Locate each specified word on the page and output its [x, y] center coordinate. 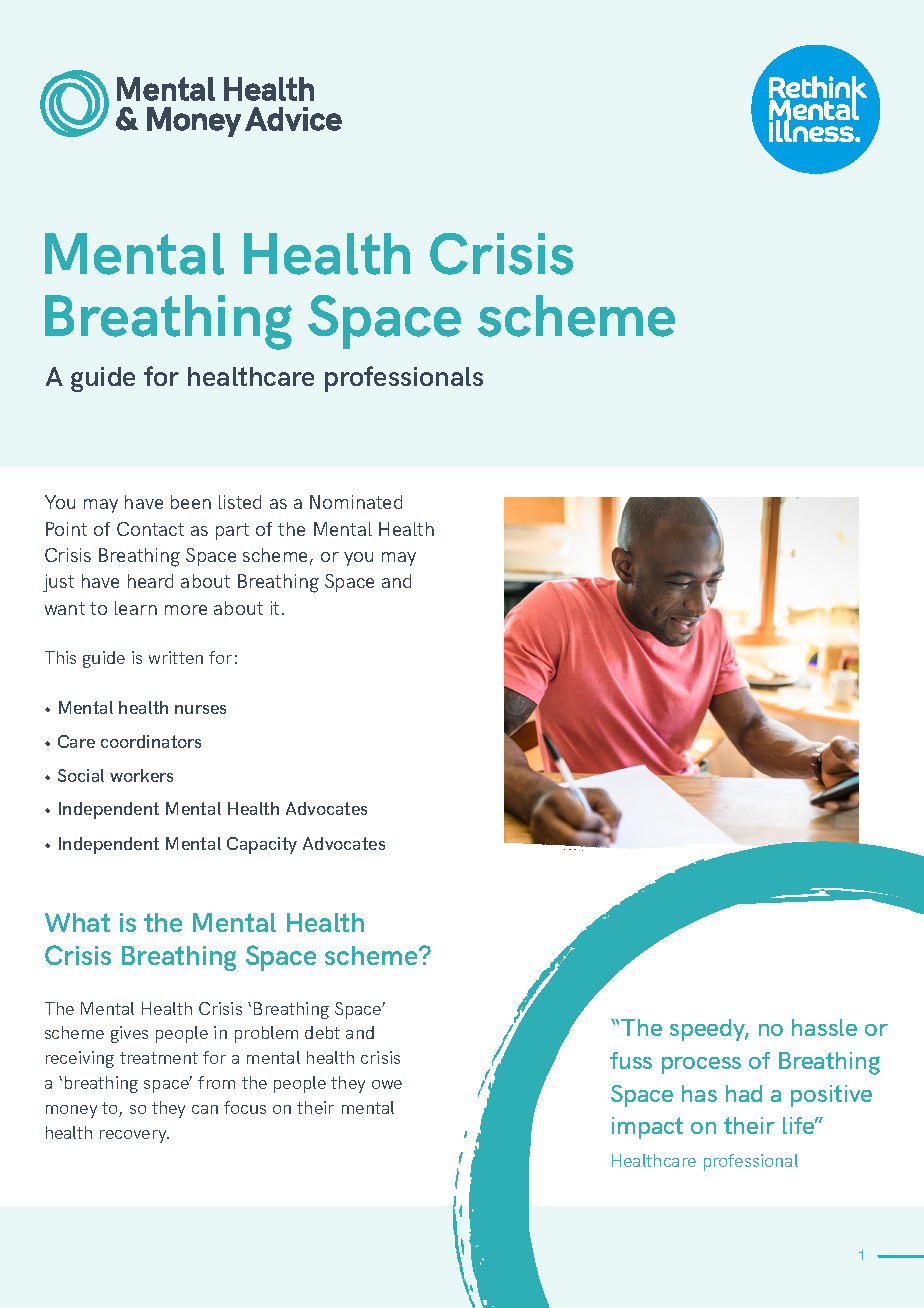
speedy [709, 1030]
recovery [134, 1136]
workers [141, 775]
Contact [150, 529]
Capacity [262, 845]
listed [240, 502]
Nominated [356, 502]
